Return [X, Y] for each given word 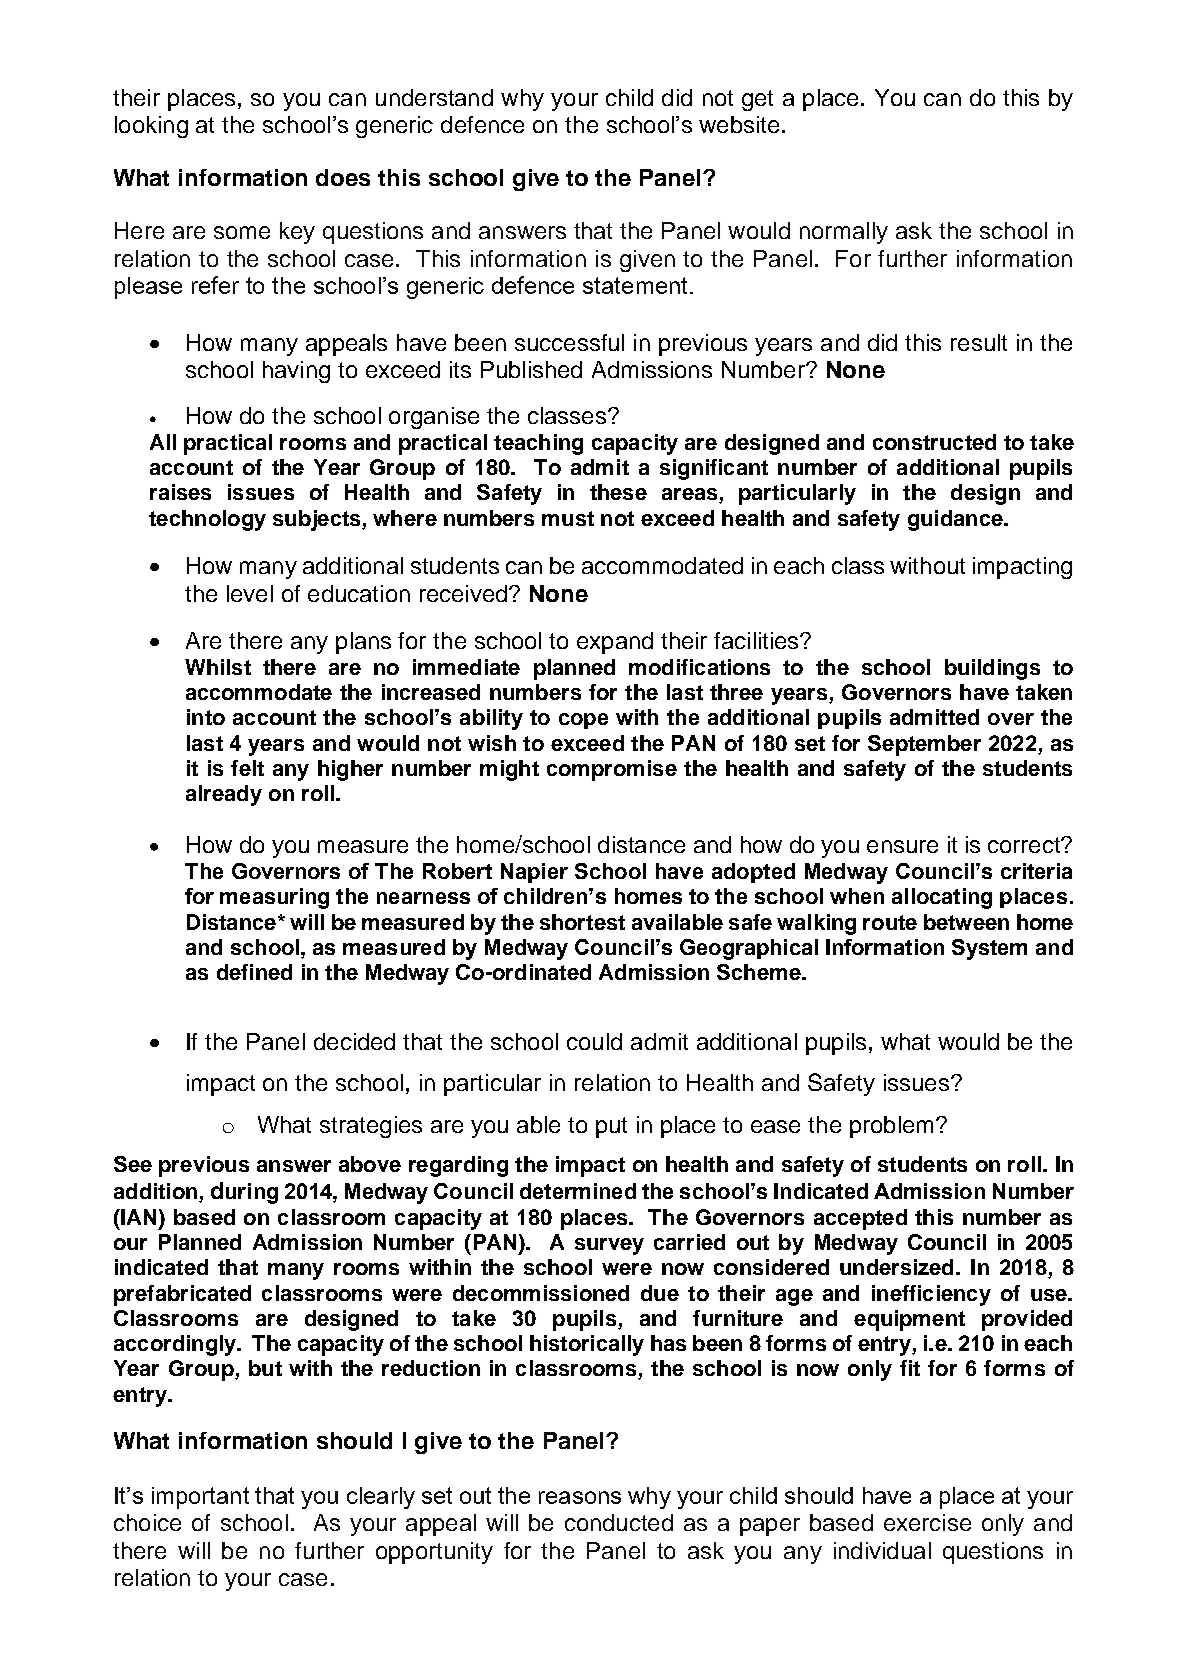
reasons [580, 1497]
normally [844, 233]
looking [151, 127]
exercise [927, 1522]
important [200, 1498]
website [739, 124]
